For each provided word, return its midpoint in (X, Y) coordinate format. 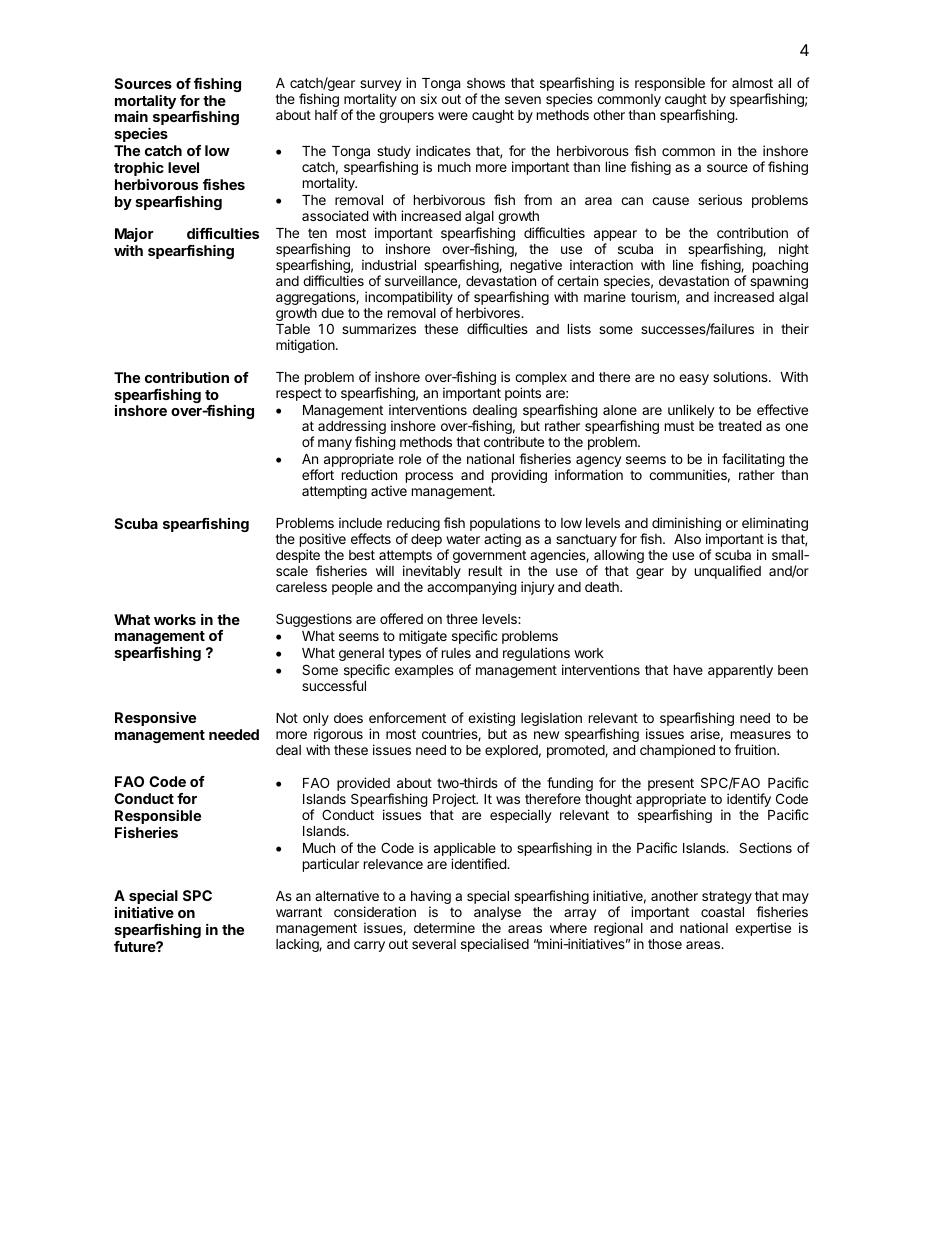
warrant (299, 912)
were (453, 116)
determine (444, 927)
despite (299, 557)
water (463, 539)
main (131, 116)
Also (687, 539)
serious (720, 199)
